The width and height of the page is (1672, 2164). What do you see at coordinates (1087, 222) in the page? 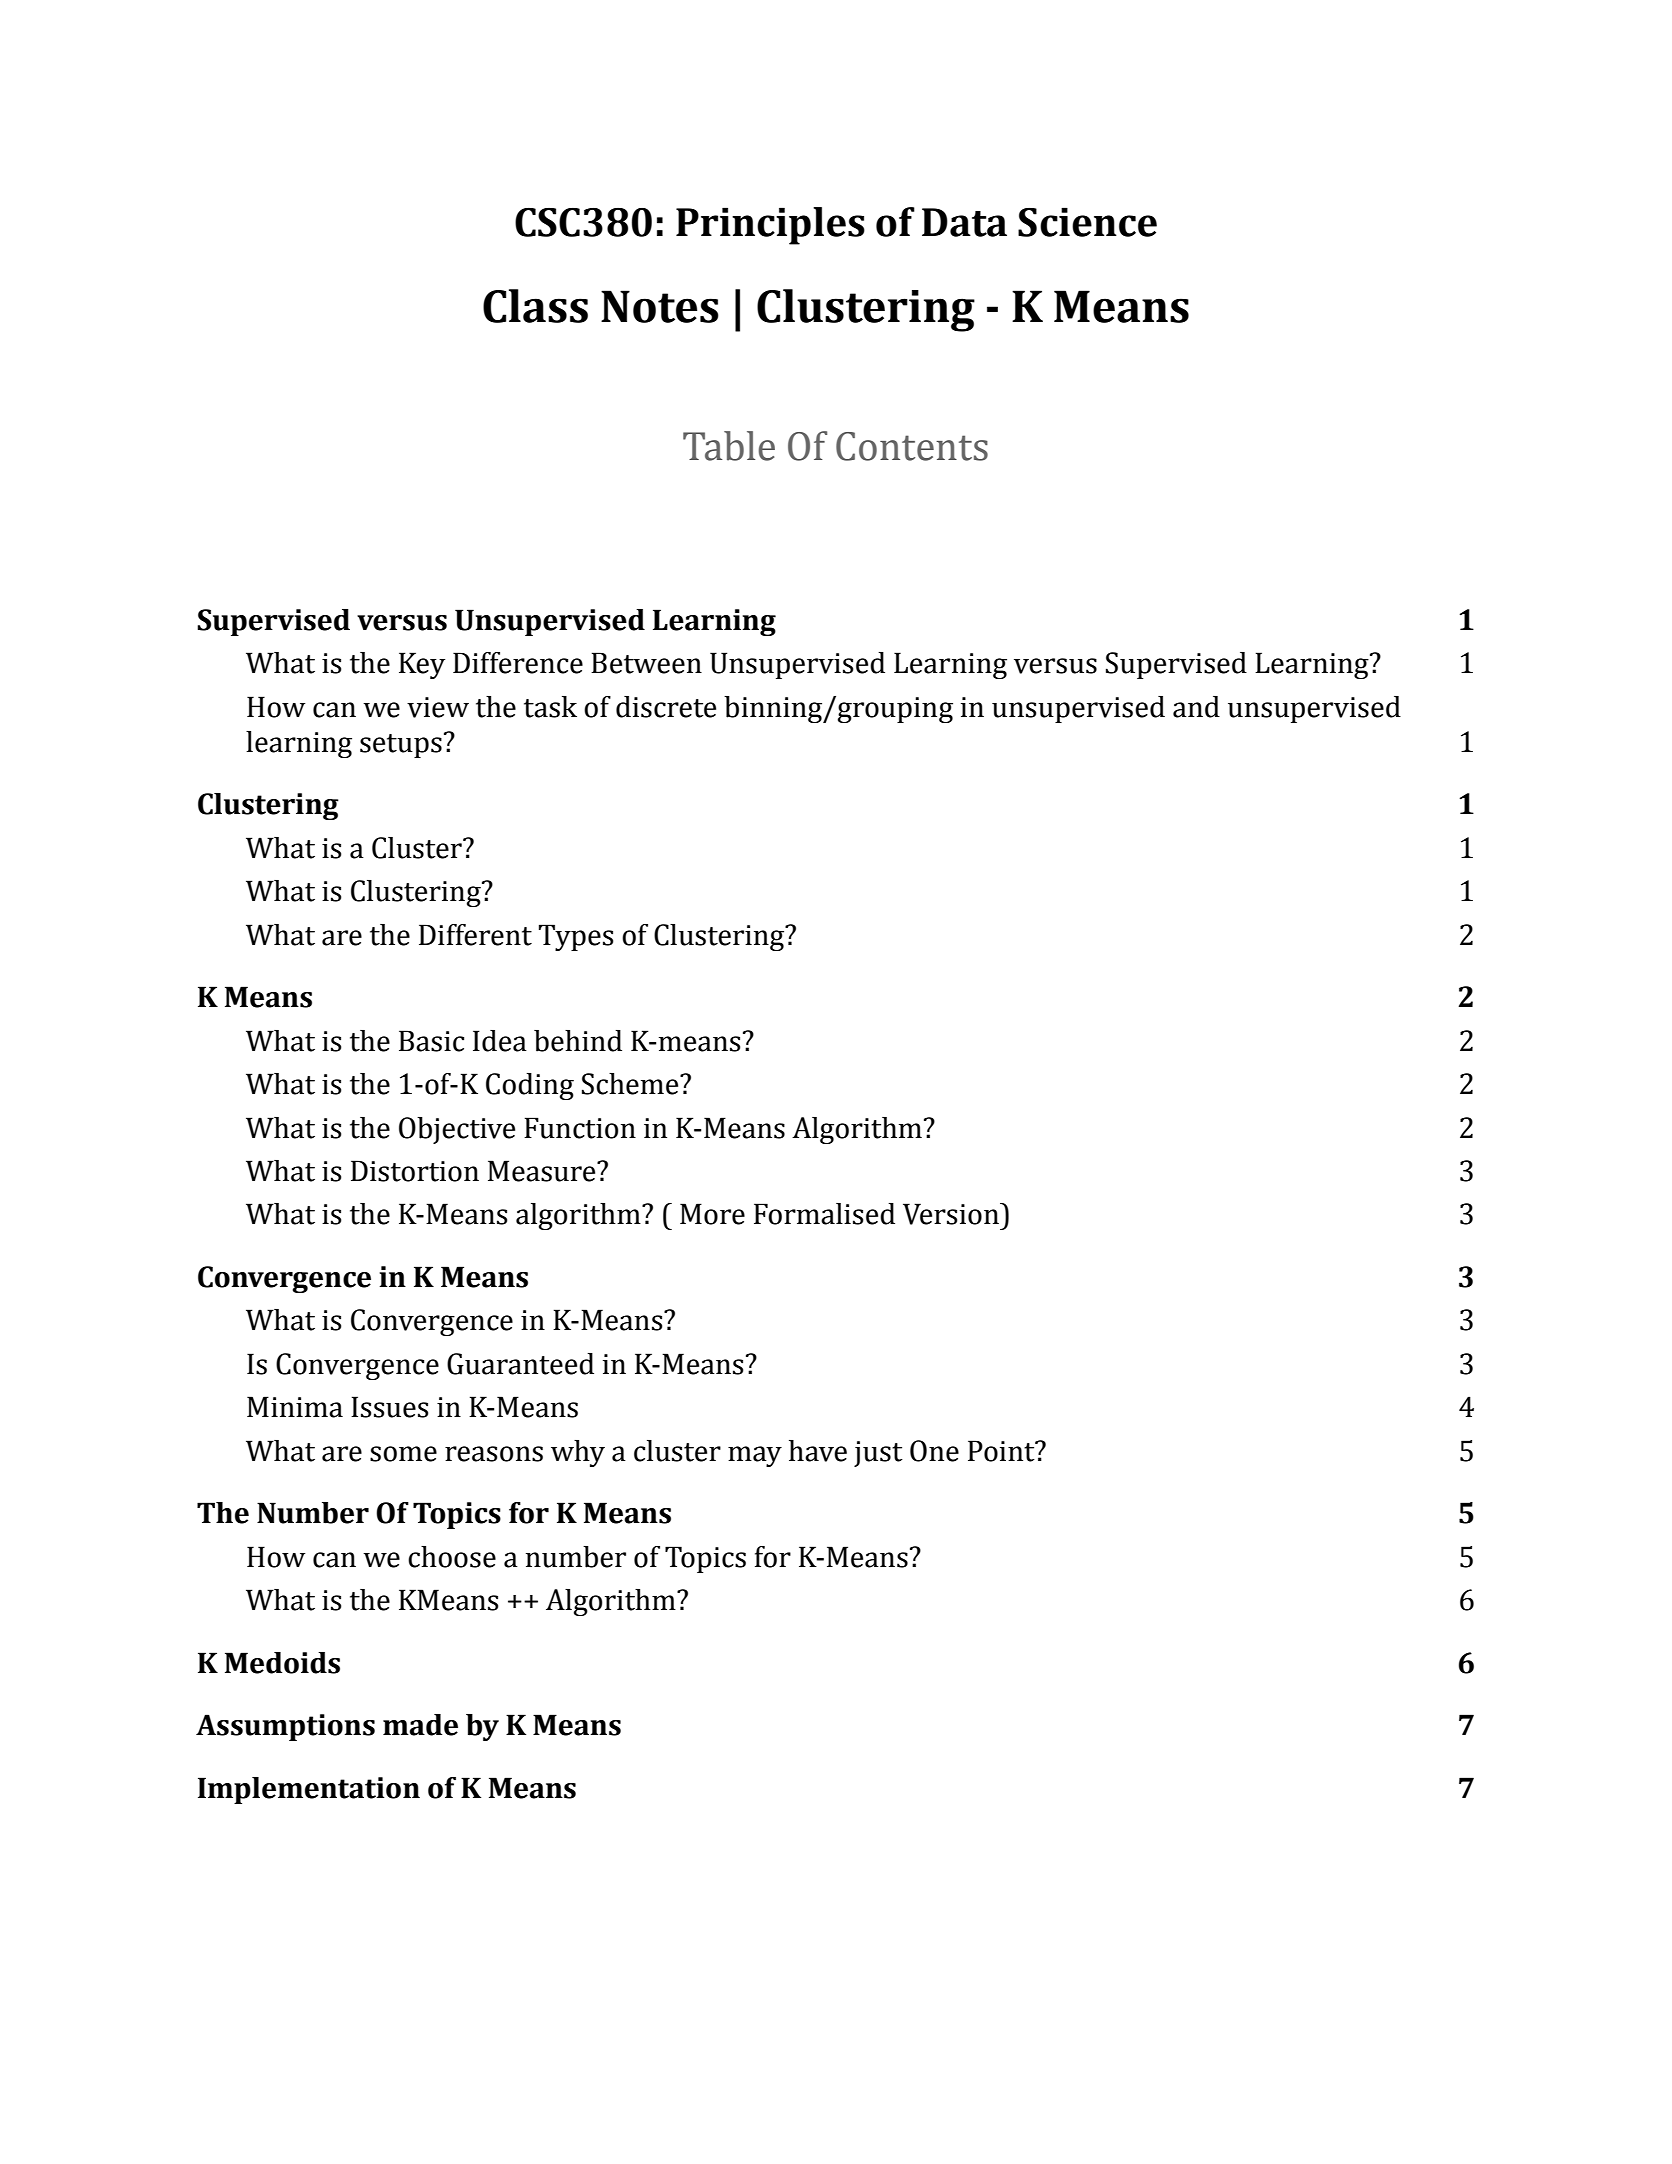
I see `Science` at bounding box center [1087, 222].
